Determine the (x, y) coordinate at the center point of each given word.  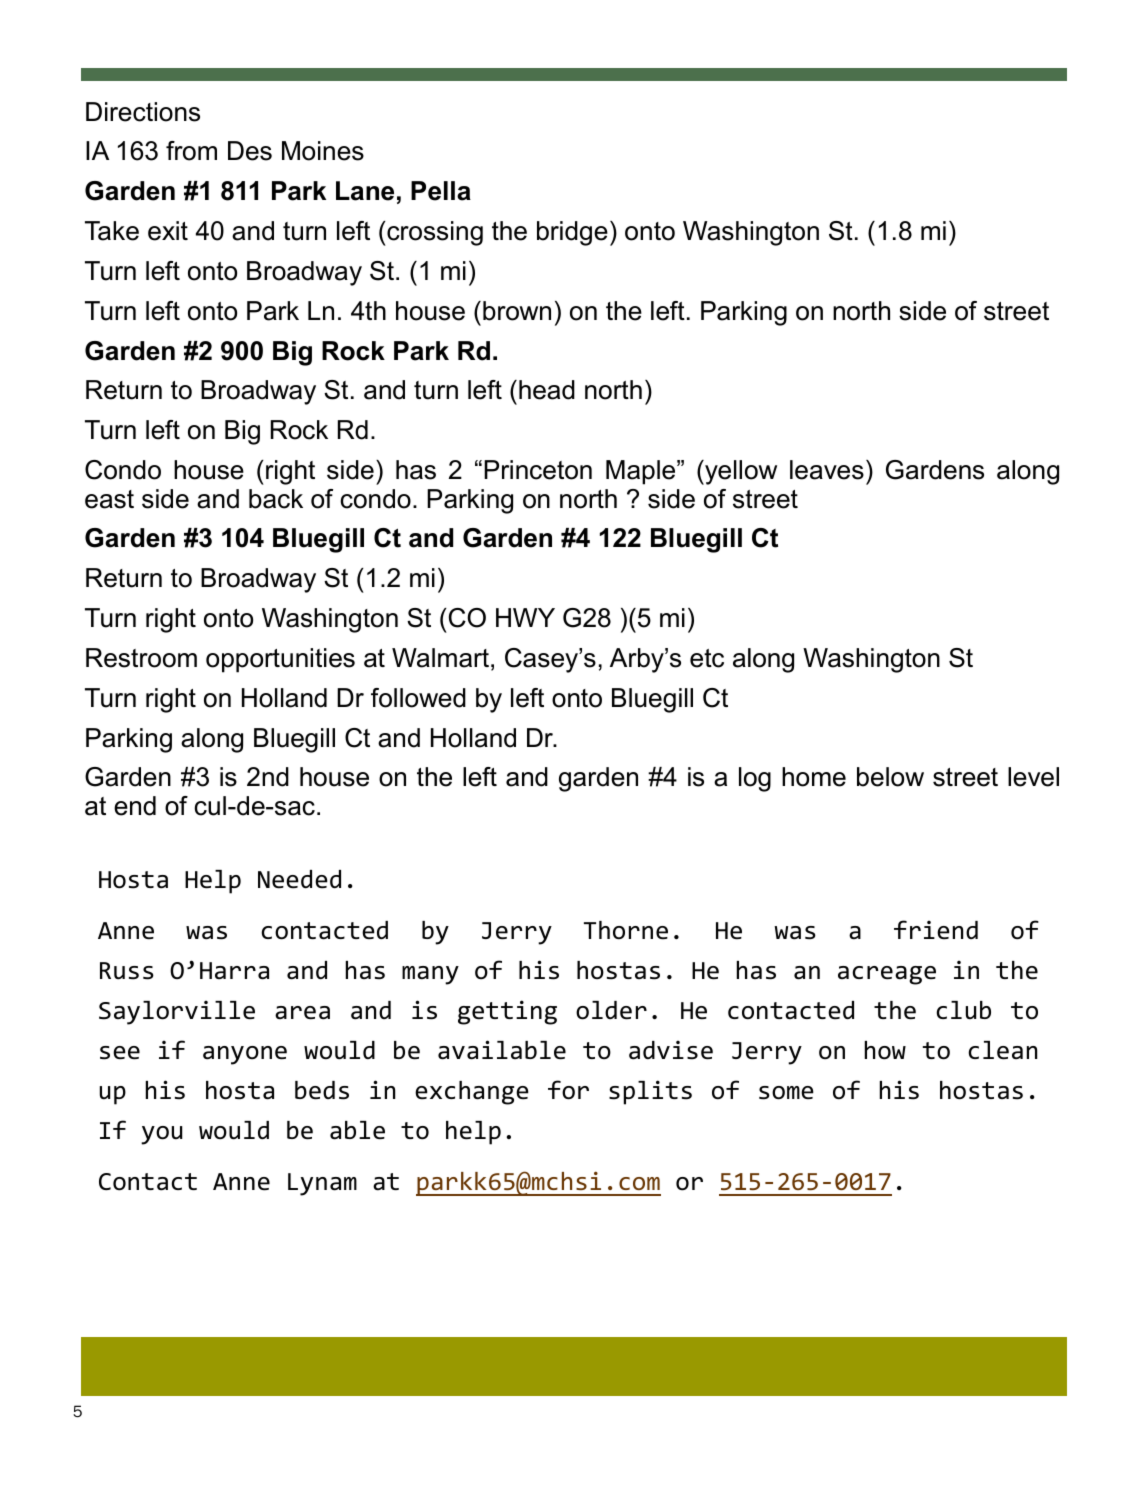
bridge (572, 233)
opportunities (280, 660)
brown (517, 311)
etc (707, 658)
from (191, 151)
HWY (525, 617)
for (568, 1090)
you (161, 1135)
